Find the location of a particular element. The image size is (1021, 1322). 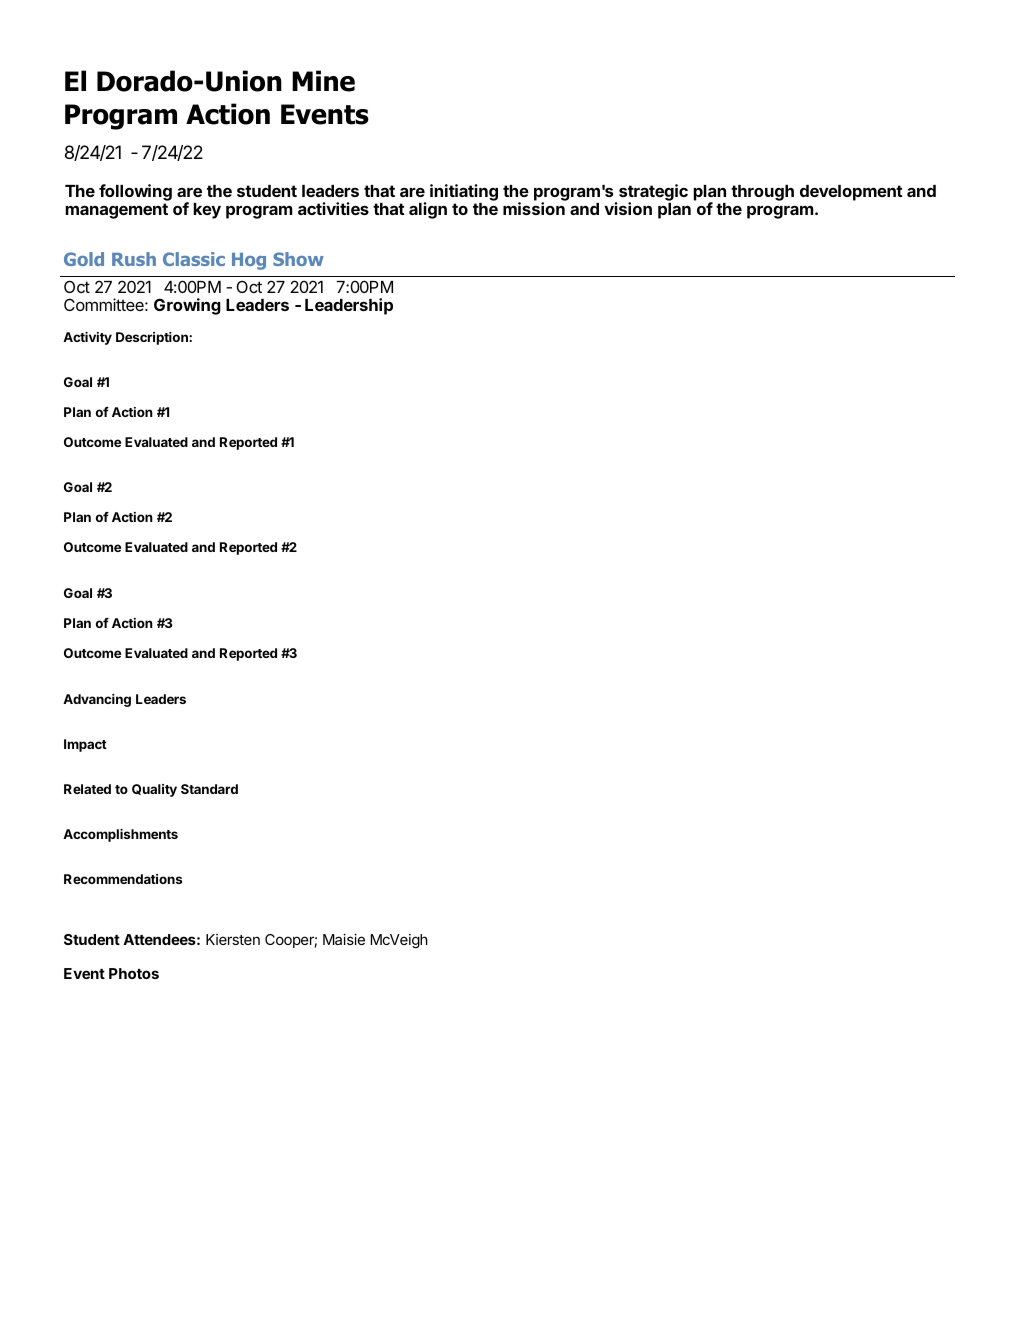

Kiersten is located at coordinates (233, 939).
